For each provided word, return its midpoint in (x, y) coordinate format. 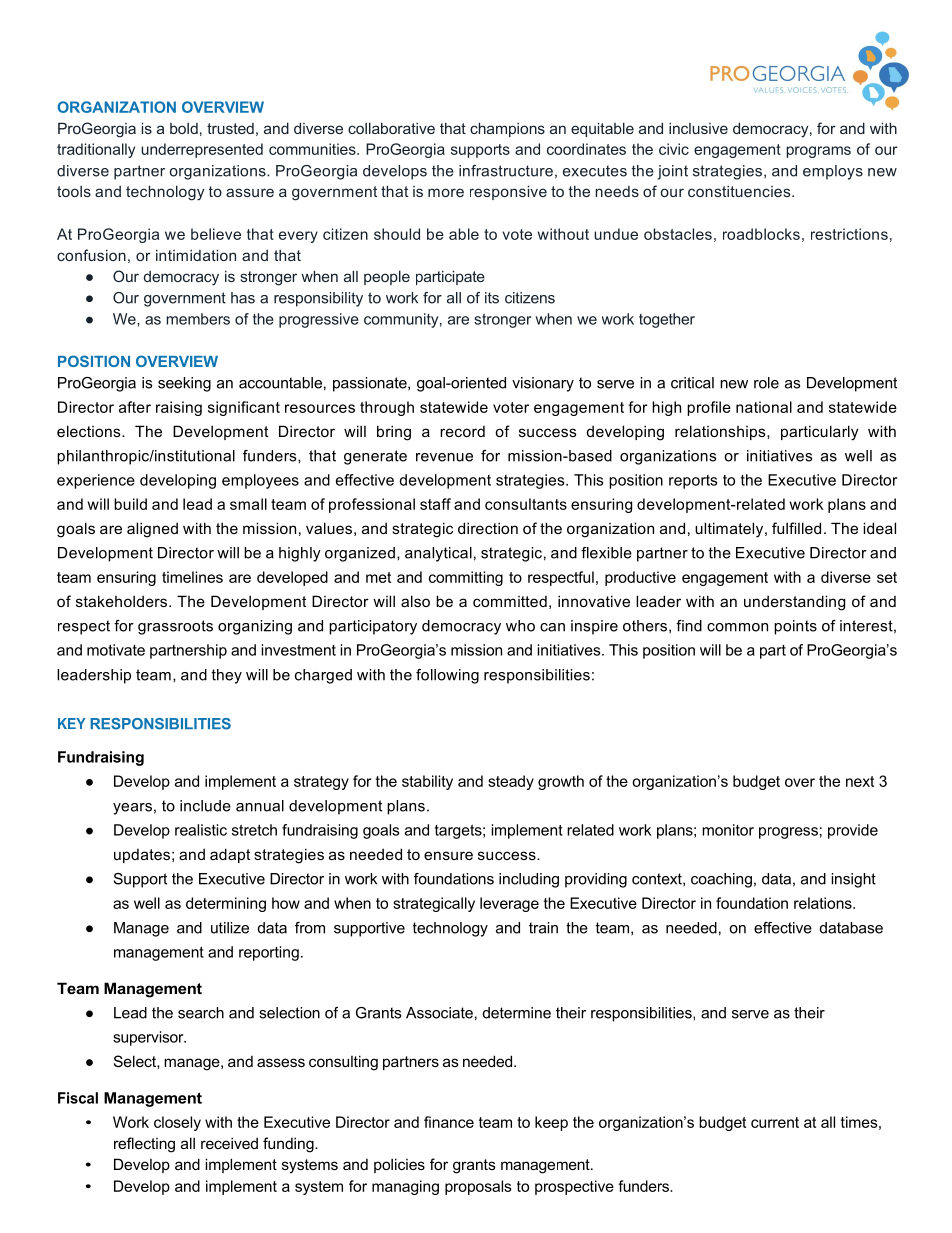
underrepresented (202, 150)
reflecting (144, 1145)
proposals (478, 1187)
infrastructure (506, 171)
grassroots (175, 627)
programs (818, 152)
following (447, 676)
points (795, 627)
